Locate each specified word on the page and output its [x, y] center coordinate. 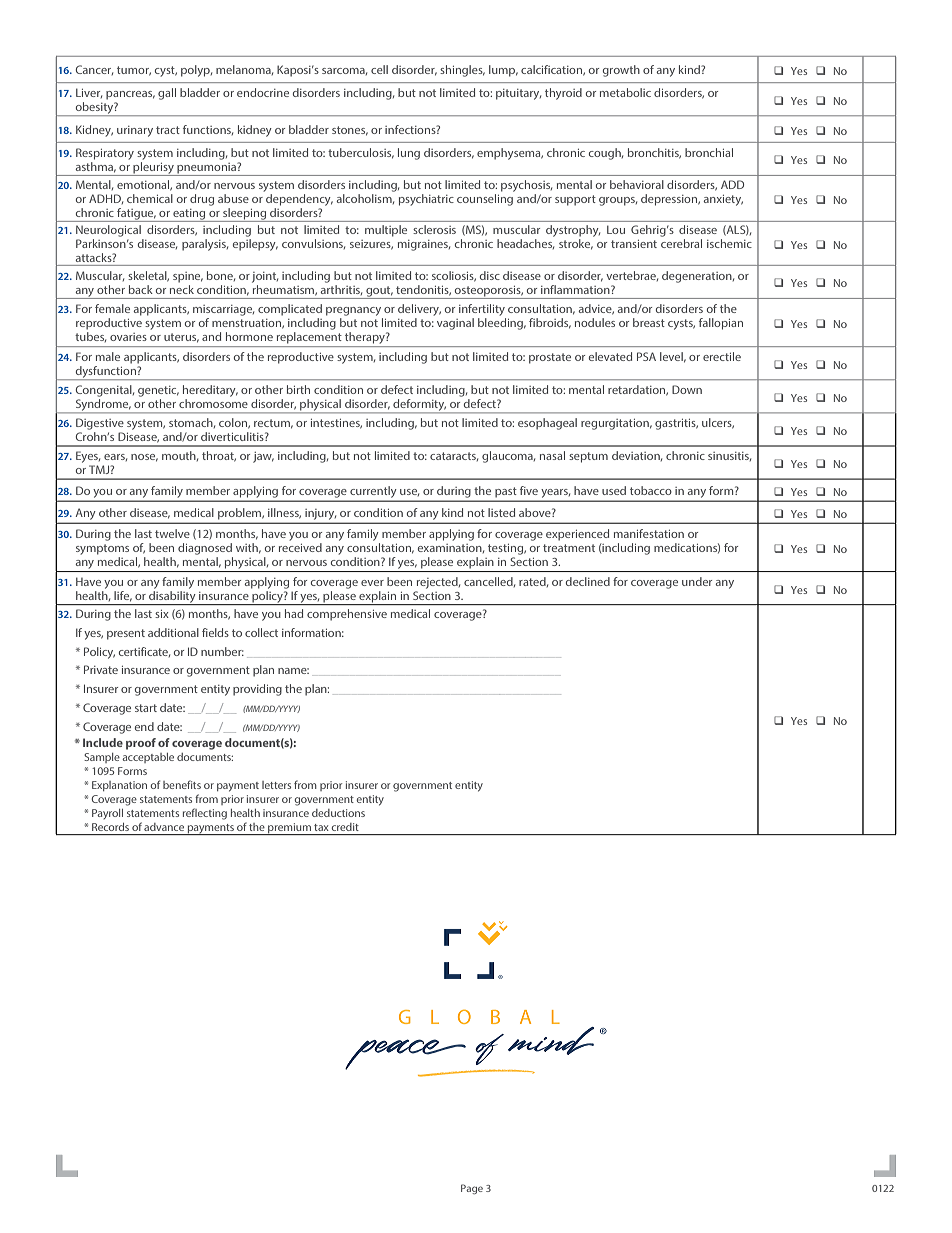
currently [373, 491]
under [697, 581]
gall [167, 94]
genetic [158, 391]
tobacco [651, 490]
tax [321, 827]
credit [345, 827]
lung [409, 154]
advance [164, 827]
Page [472, 1189]
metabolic [625, 92]
